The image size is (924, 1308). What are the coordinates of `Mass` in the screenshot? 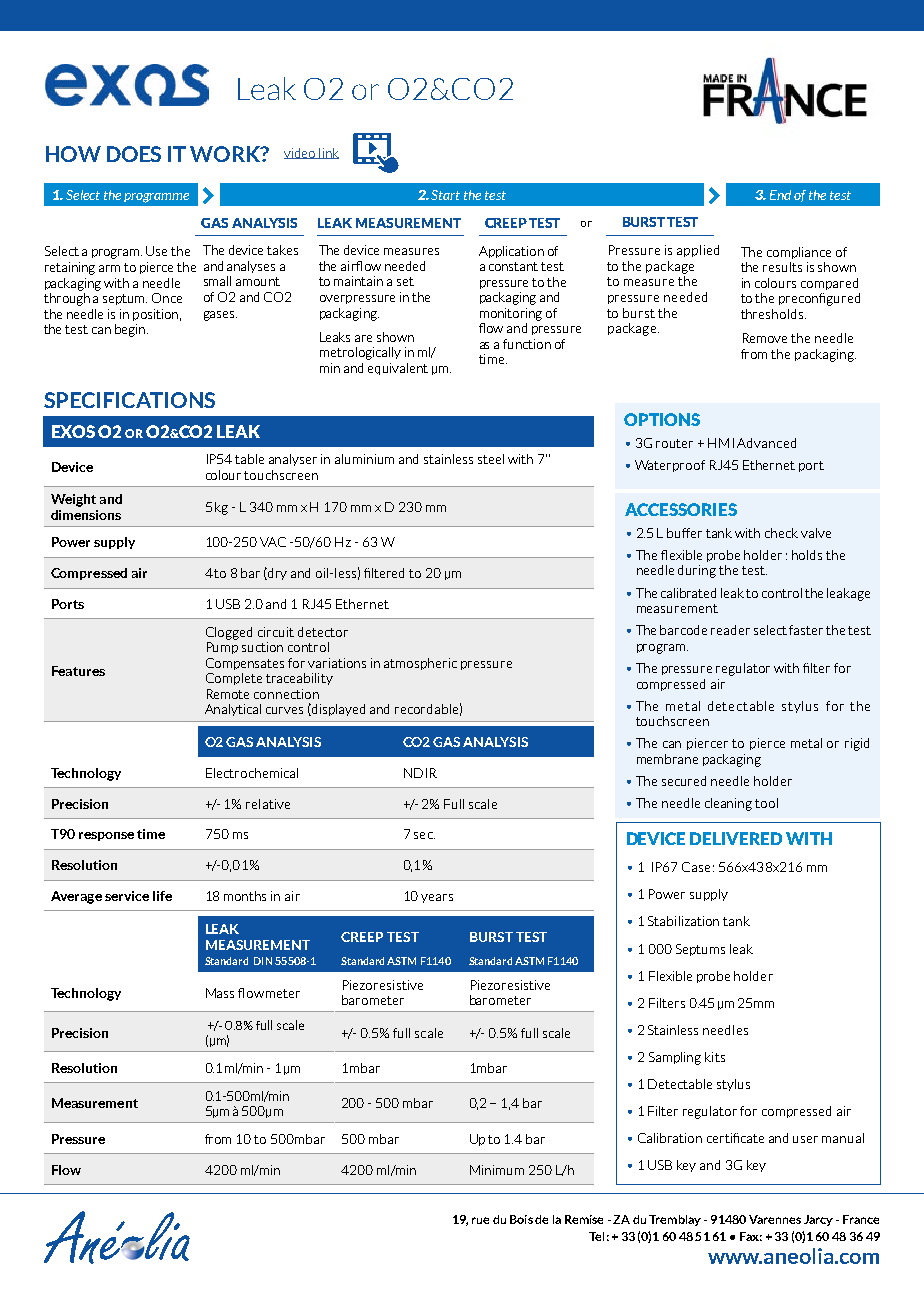 It's located at (220, 993).
